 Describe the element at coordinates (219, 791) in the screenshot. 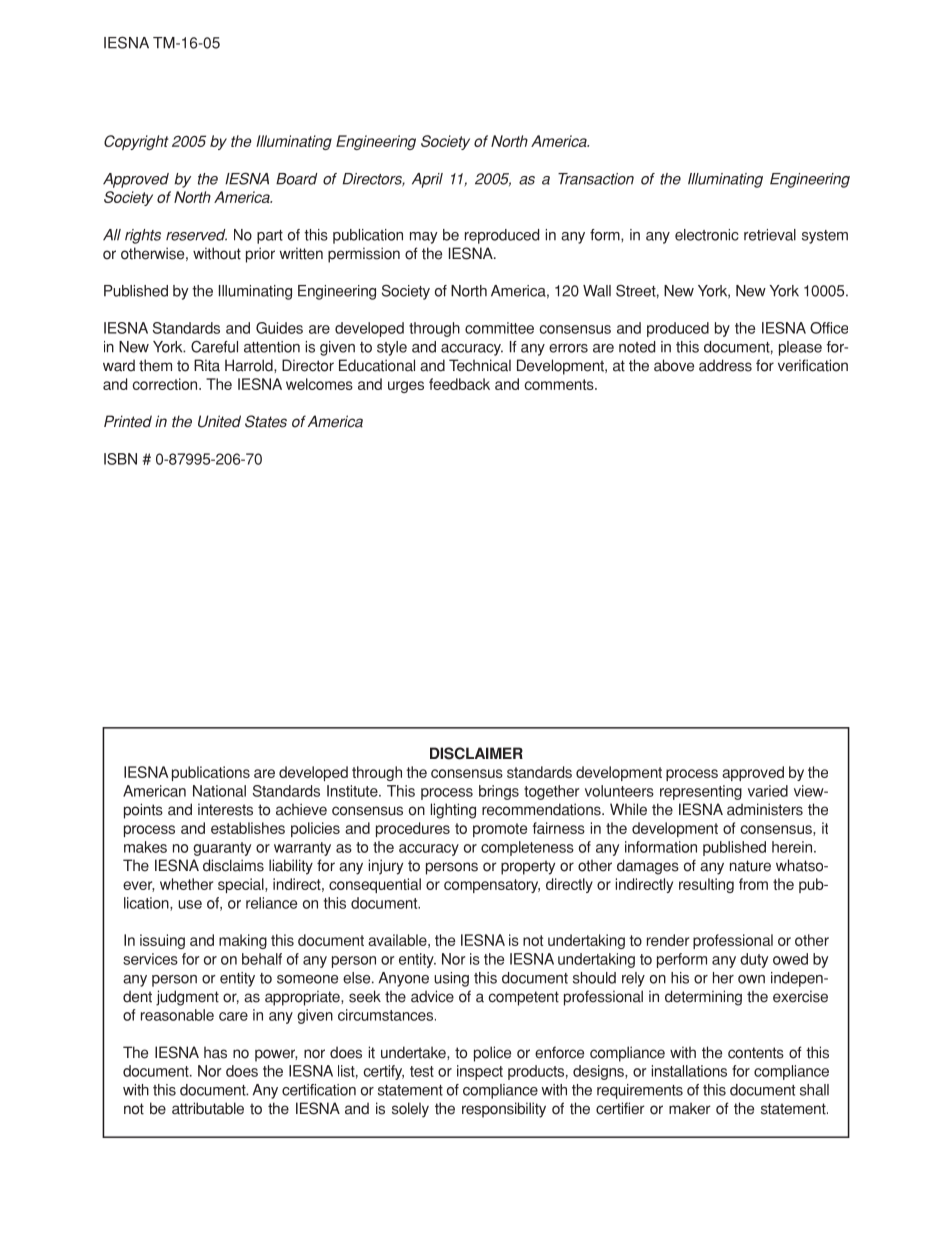

I see `National` at that location.
